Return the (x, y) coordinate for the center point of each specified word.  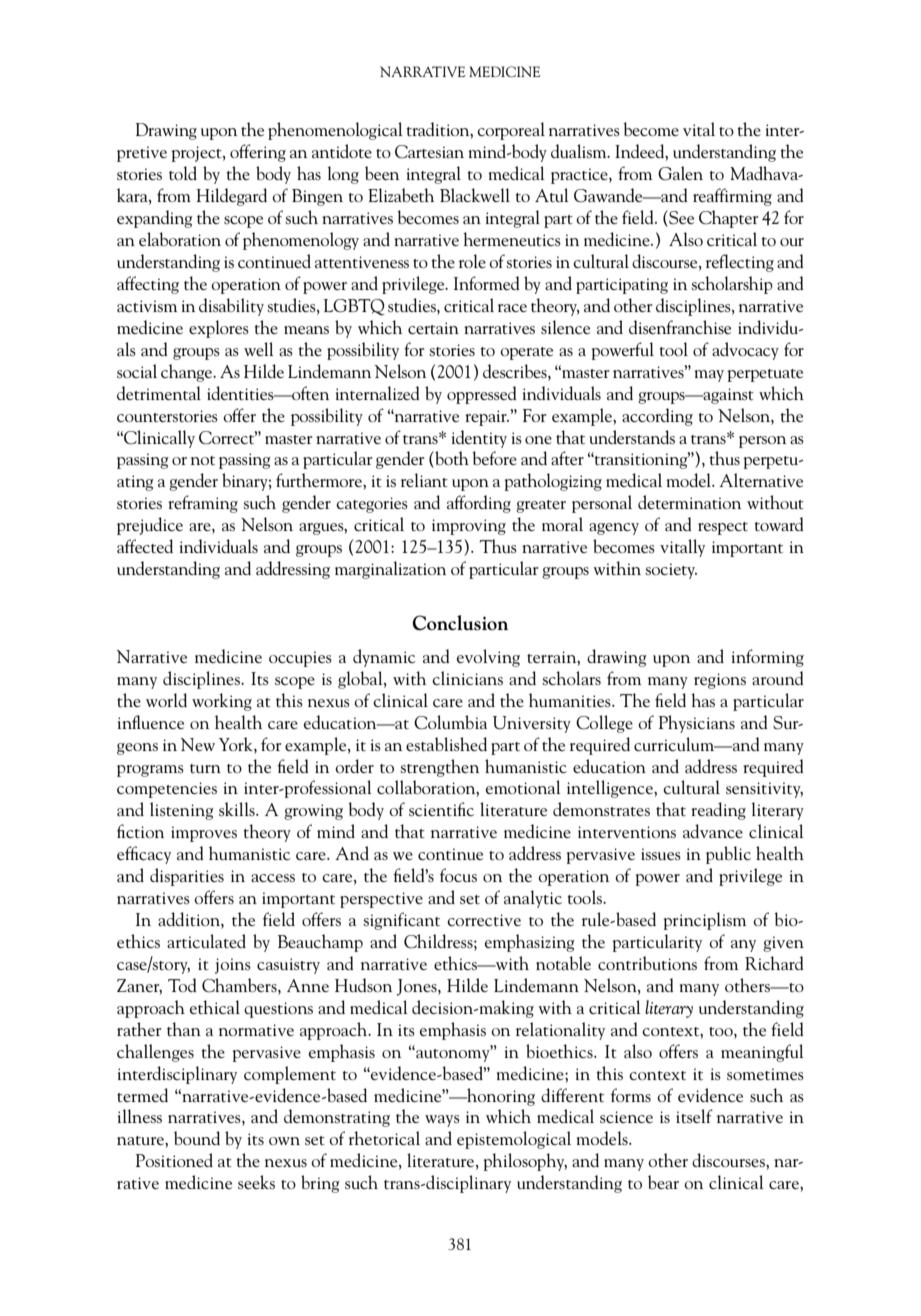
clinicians (467, 678)
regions (720, 681)
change (188, 373)
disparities (187, 877)
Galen (680, 173)
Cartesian (429, 152)
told (183, 173)
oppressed (482, 395)
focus (458, 875)
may (709, 376)
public (728, 855)
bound (197, 1138)
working (222, 702)
